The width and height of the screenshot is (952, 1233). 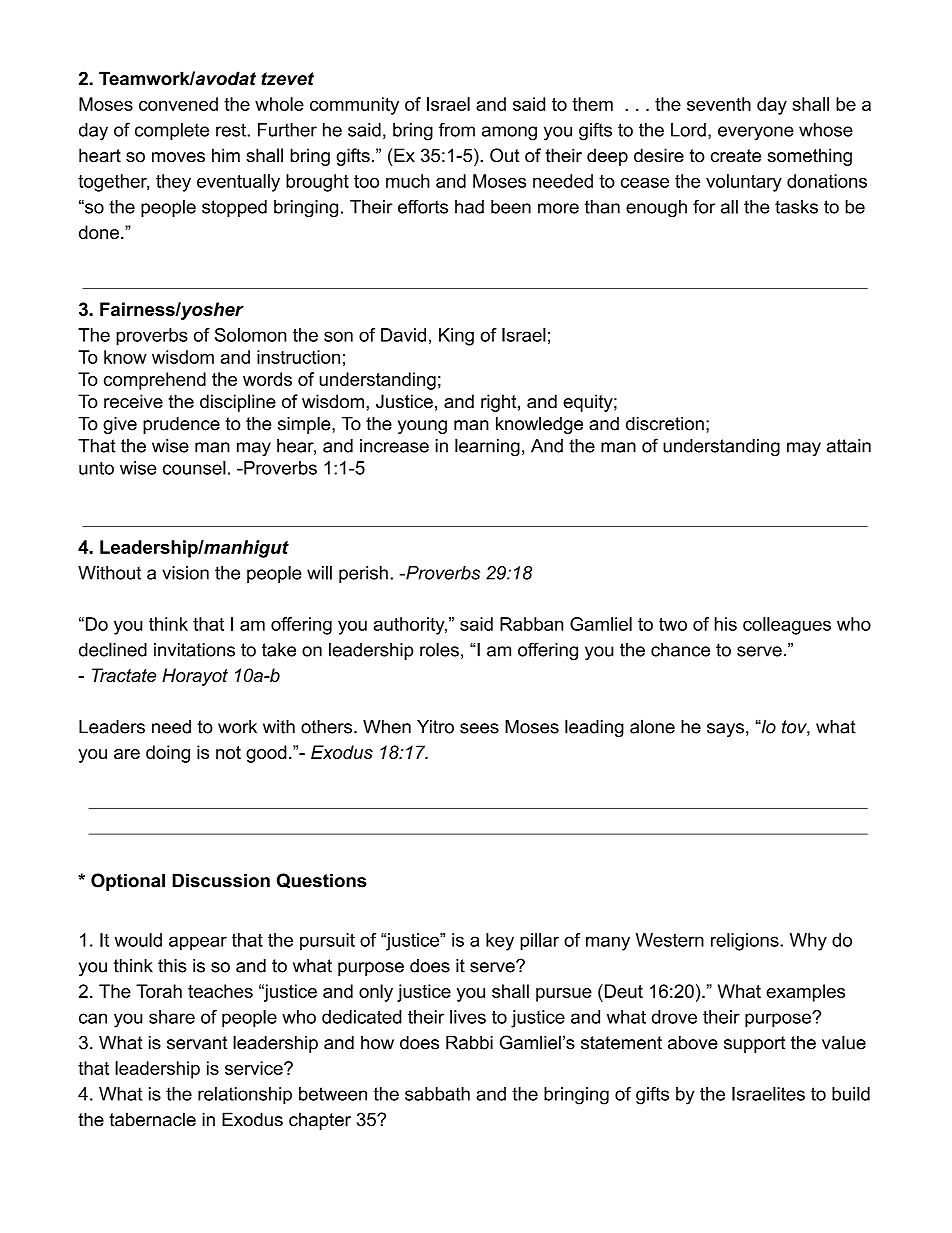 What do you see at coordinates (787, 626) in the screenshot?
I see `colleagues` at bounding box center [787, 626].
